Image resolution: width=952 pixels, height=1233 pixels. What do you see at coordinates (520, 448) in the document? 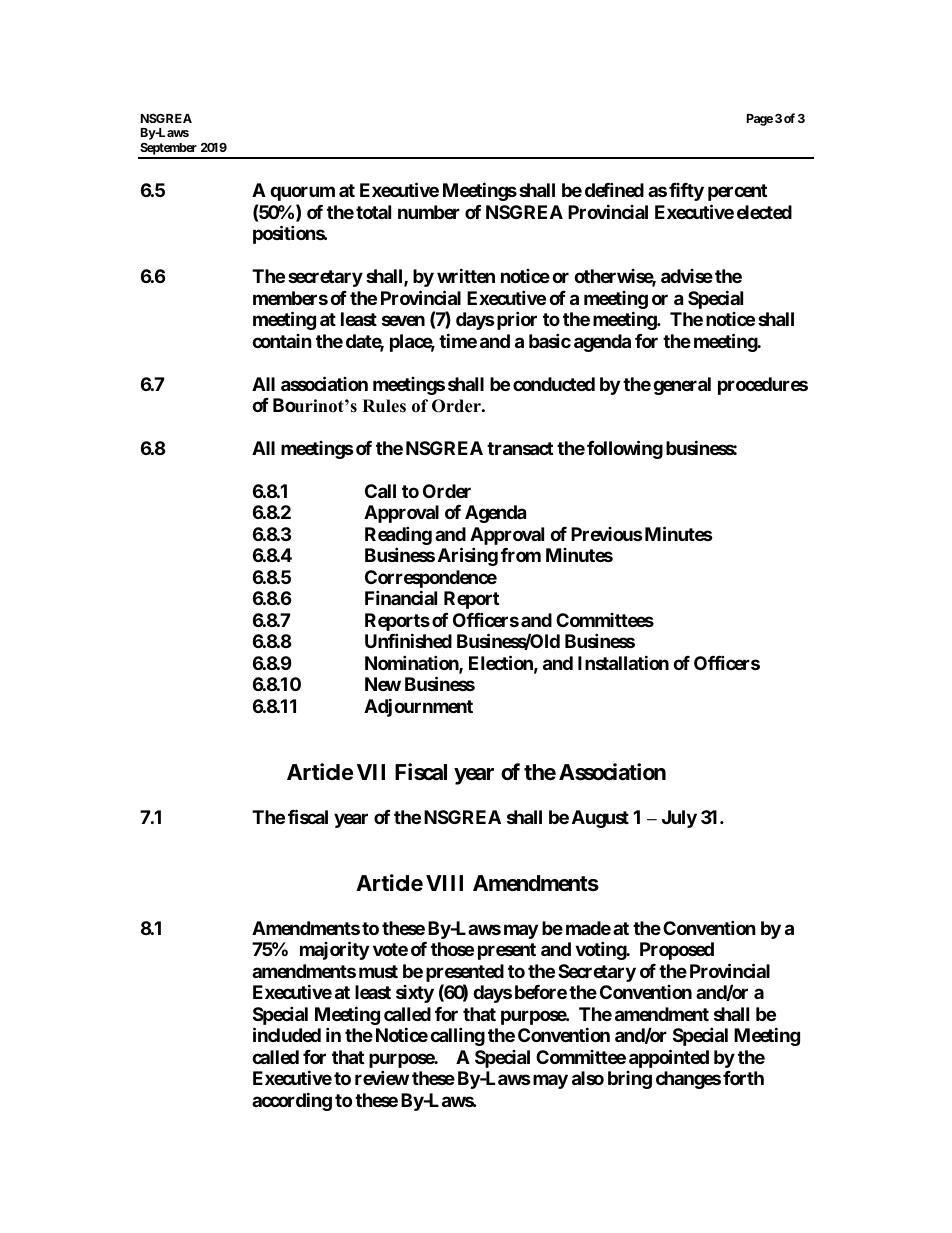
I see `transact` at bounding box center [520, 448].
